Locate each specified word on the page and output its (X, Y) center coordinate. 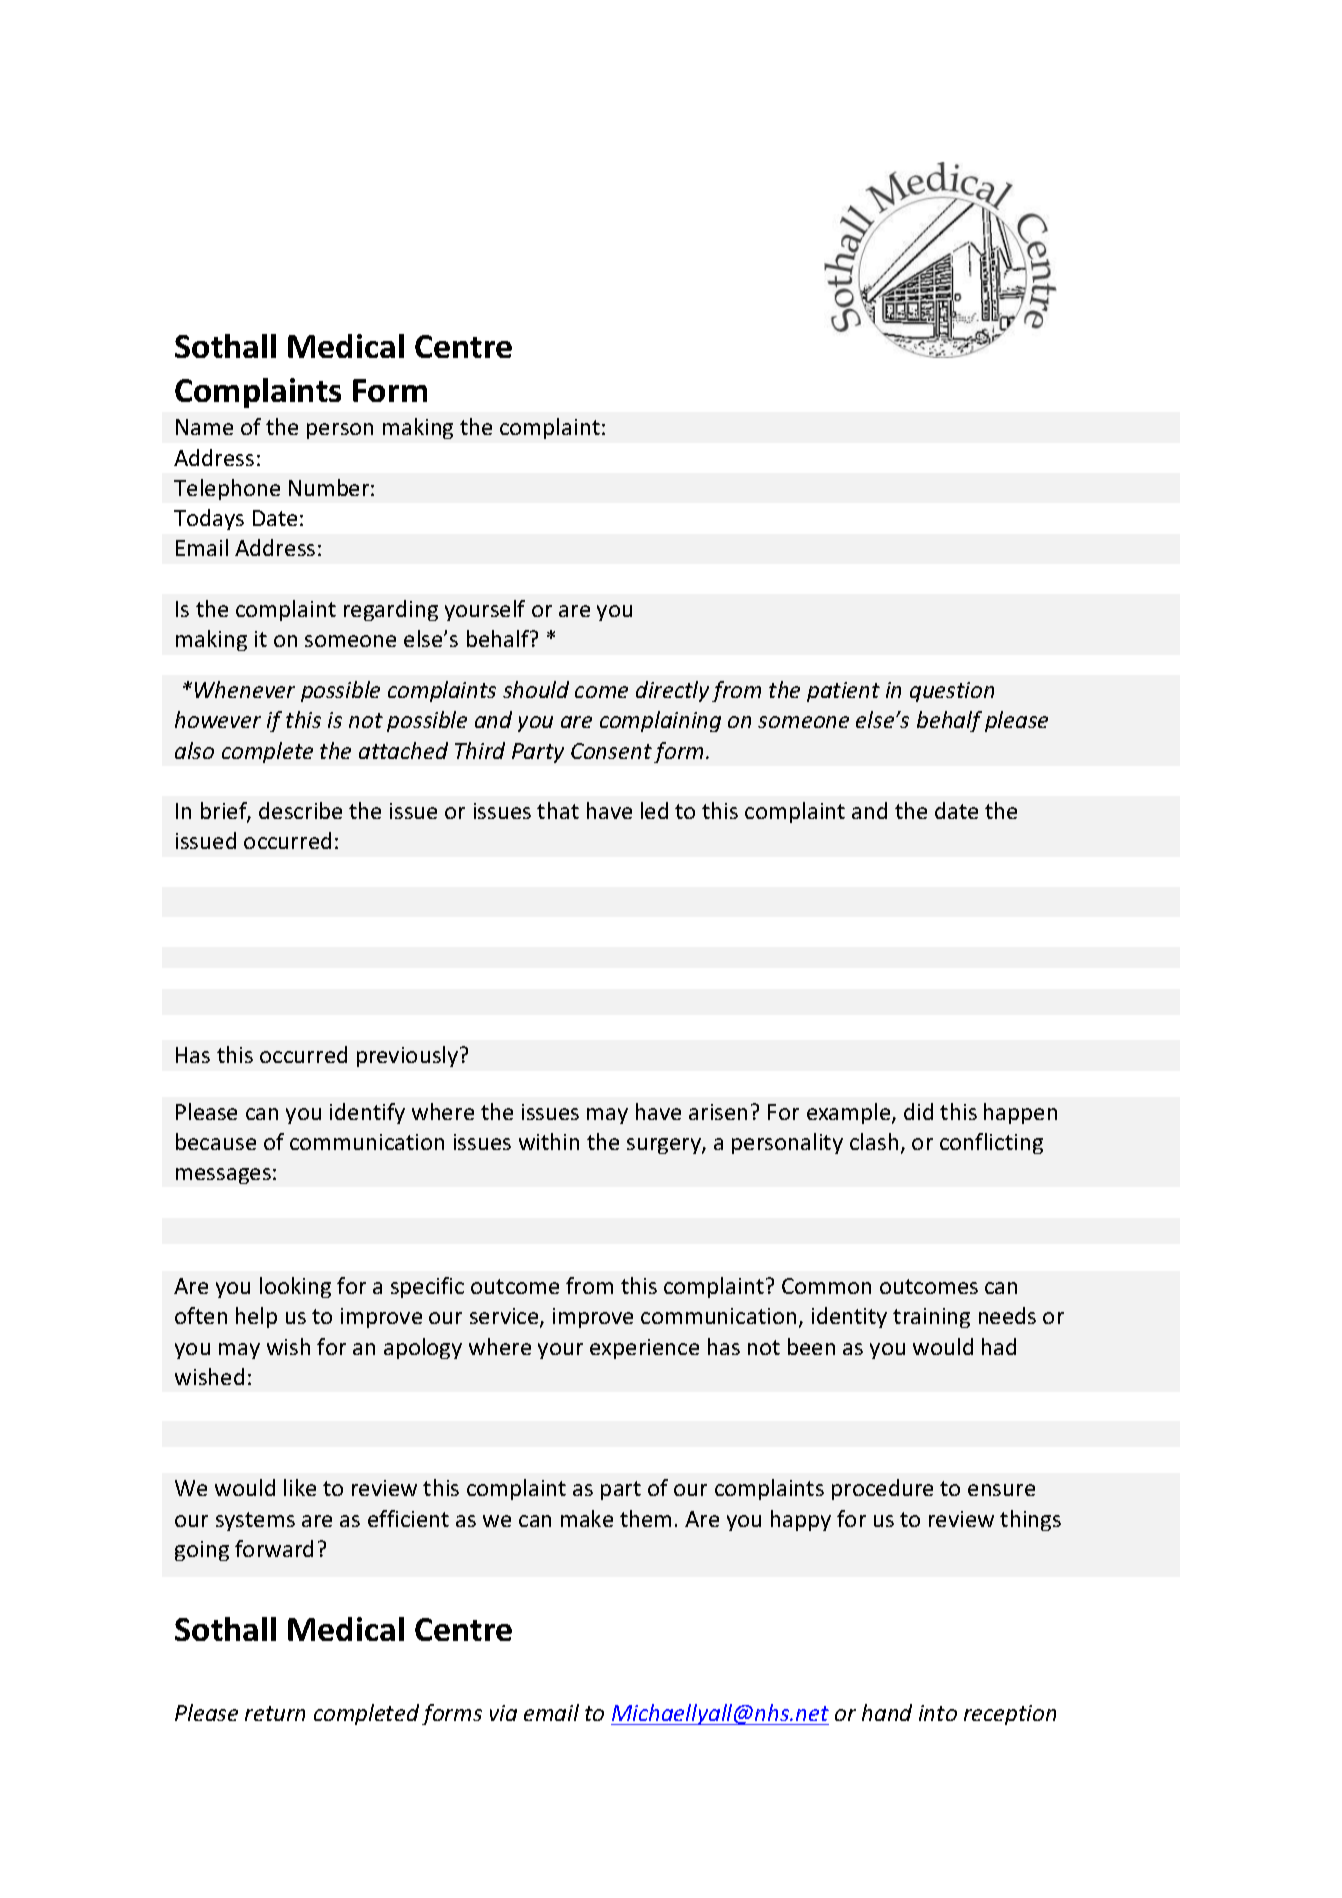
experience (644, 1349)
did (918, 1111)
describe (300, 810)
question (952, 692)
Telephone (227, 489)
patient (843, 692)
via (503, 1713)
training (931, 1318)
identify (367, 1113)
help (256, 1317)
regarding (391, 610)
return (275, 1713)
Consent (611, 751)
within (549, 1141)
